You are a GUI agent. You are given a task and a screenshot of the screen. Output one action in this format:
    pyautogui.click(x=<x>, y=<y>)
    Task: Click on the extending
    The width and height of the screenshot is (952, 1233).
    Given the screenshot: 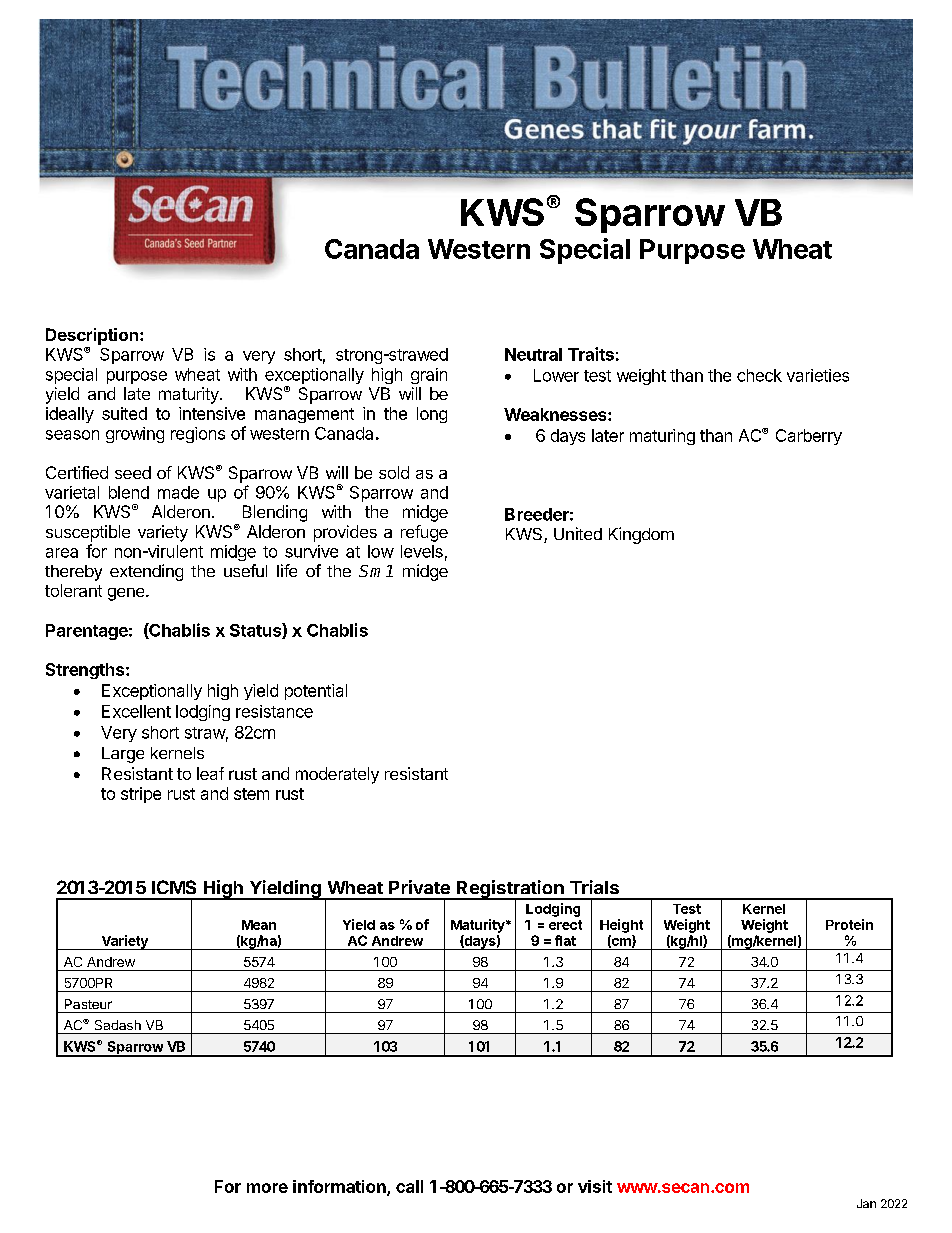 What is the action you would take?
    pyautogui.click(x=146, y=572)
